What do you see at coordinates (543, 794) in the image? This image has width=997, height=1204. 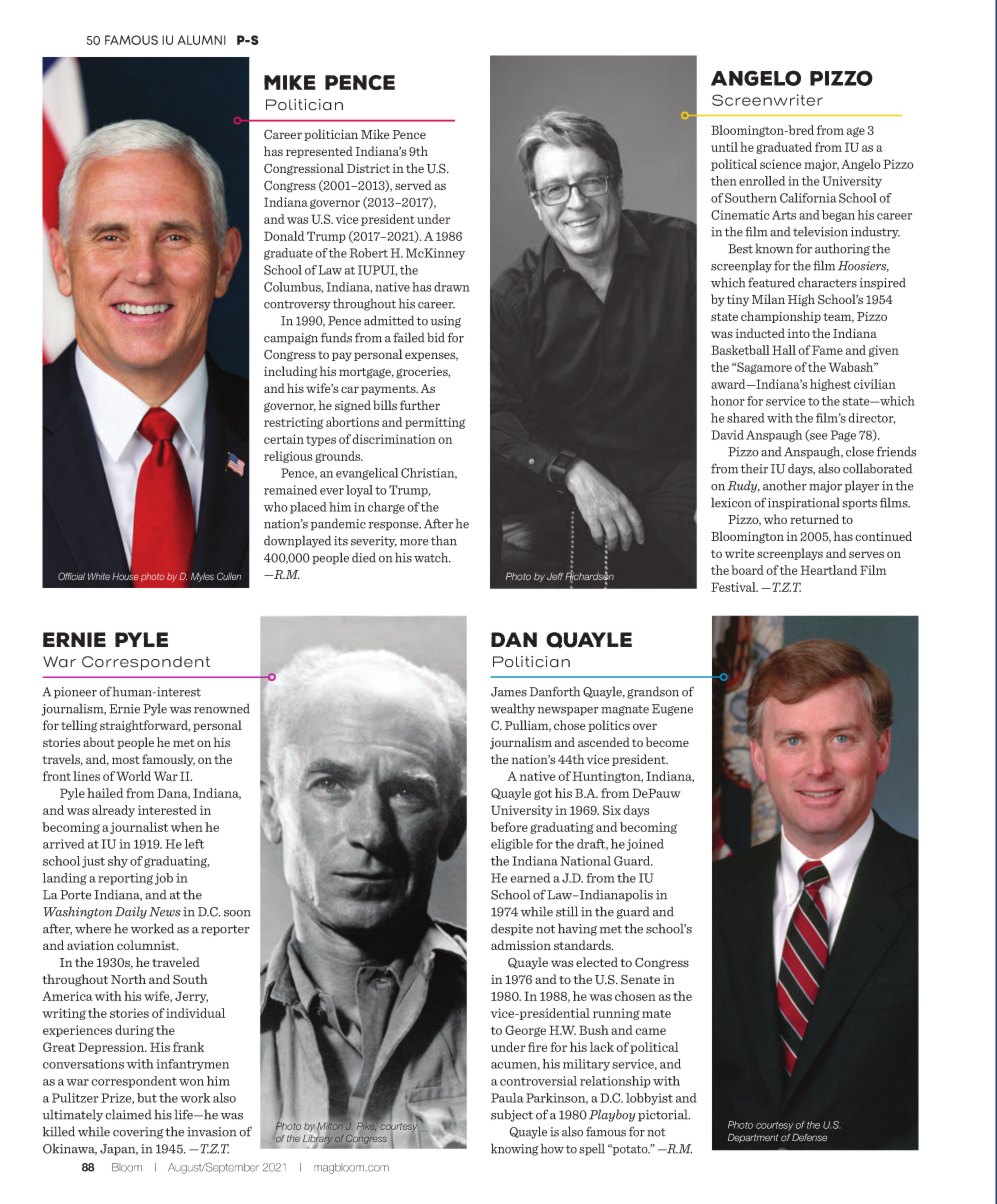 I see `got` at bounding box center [543, 794].
